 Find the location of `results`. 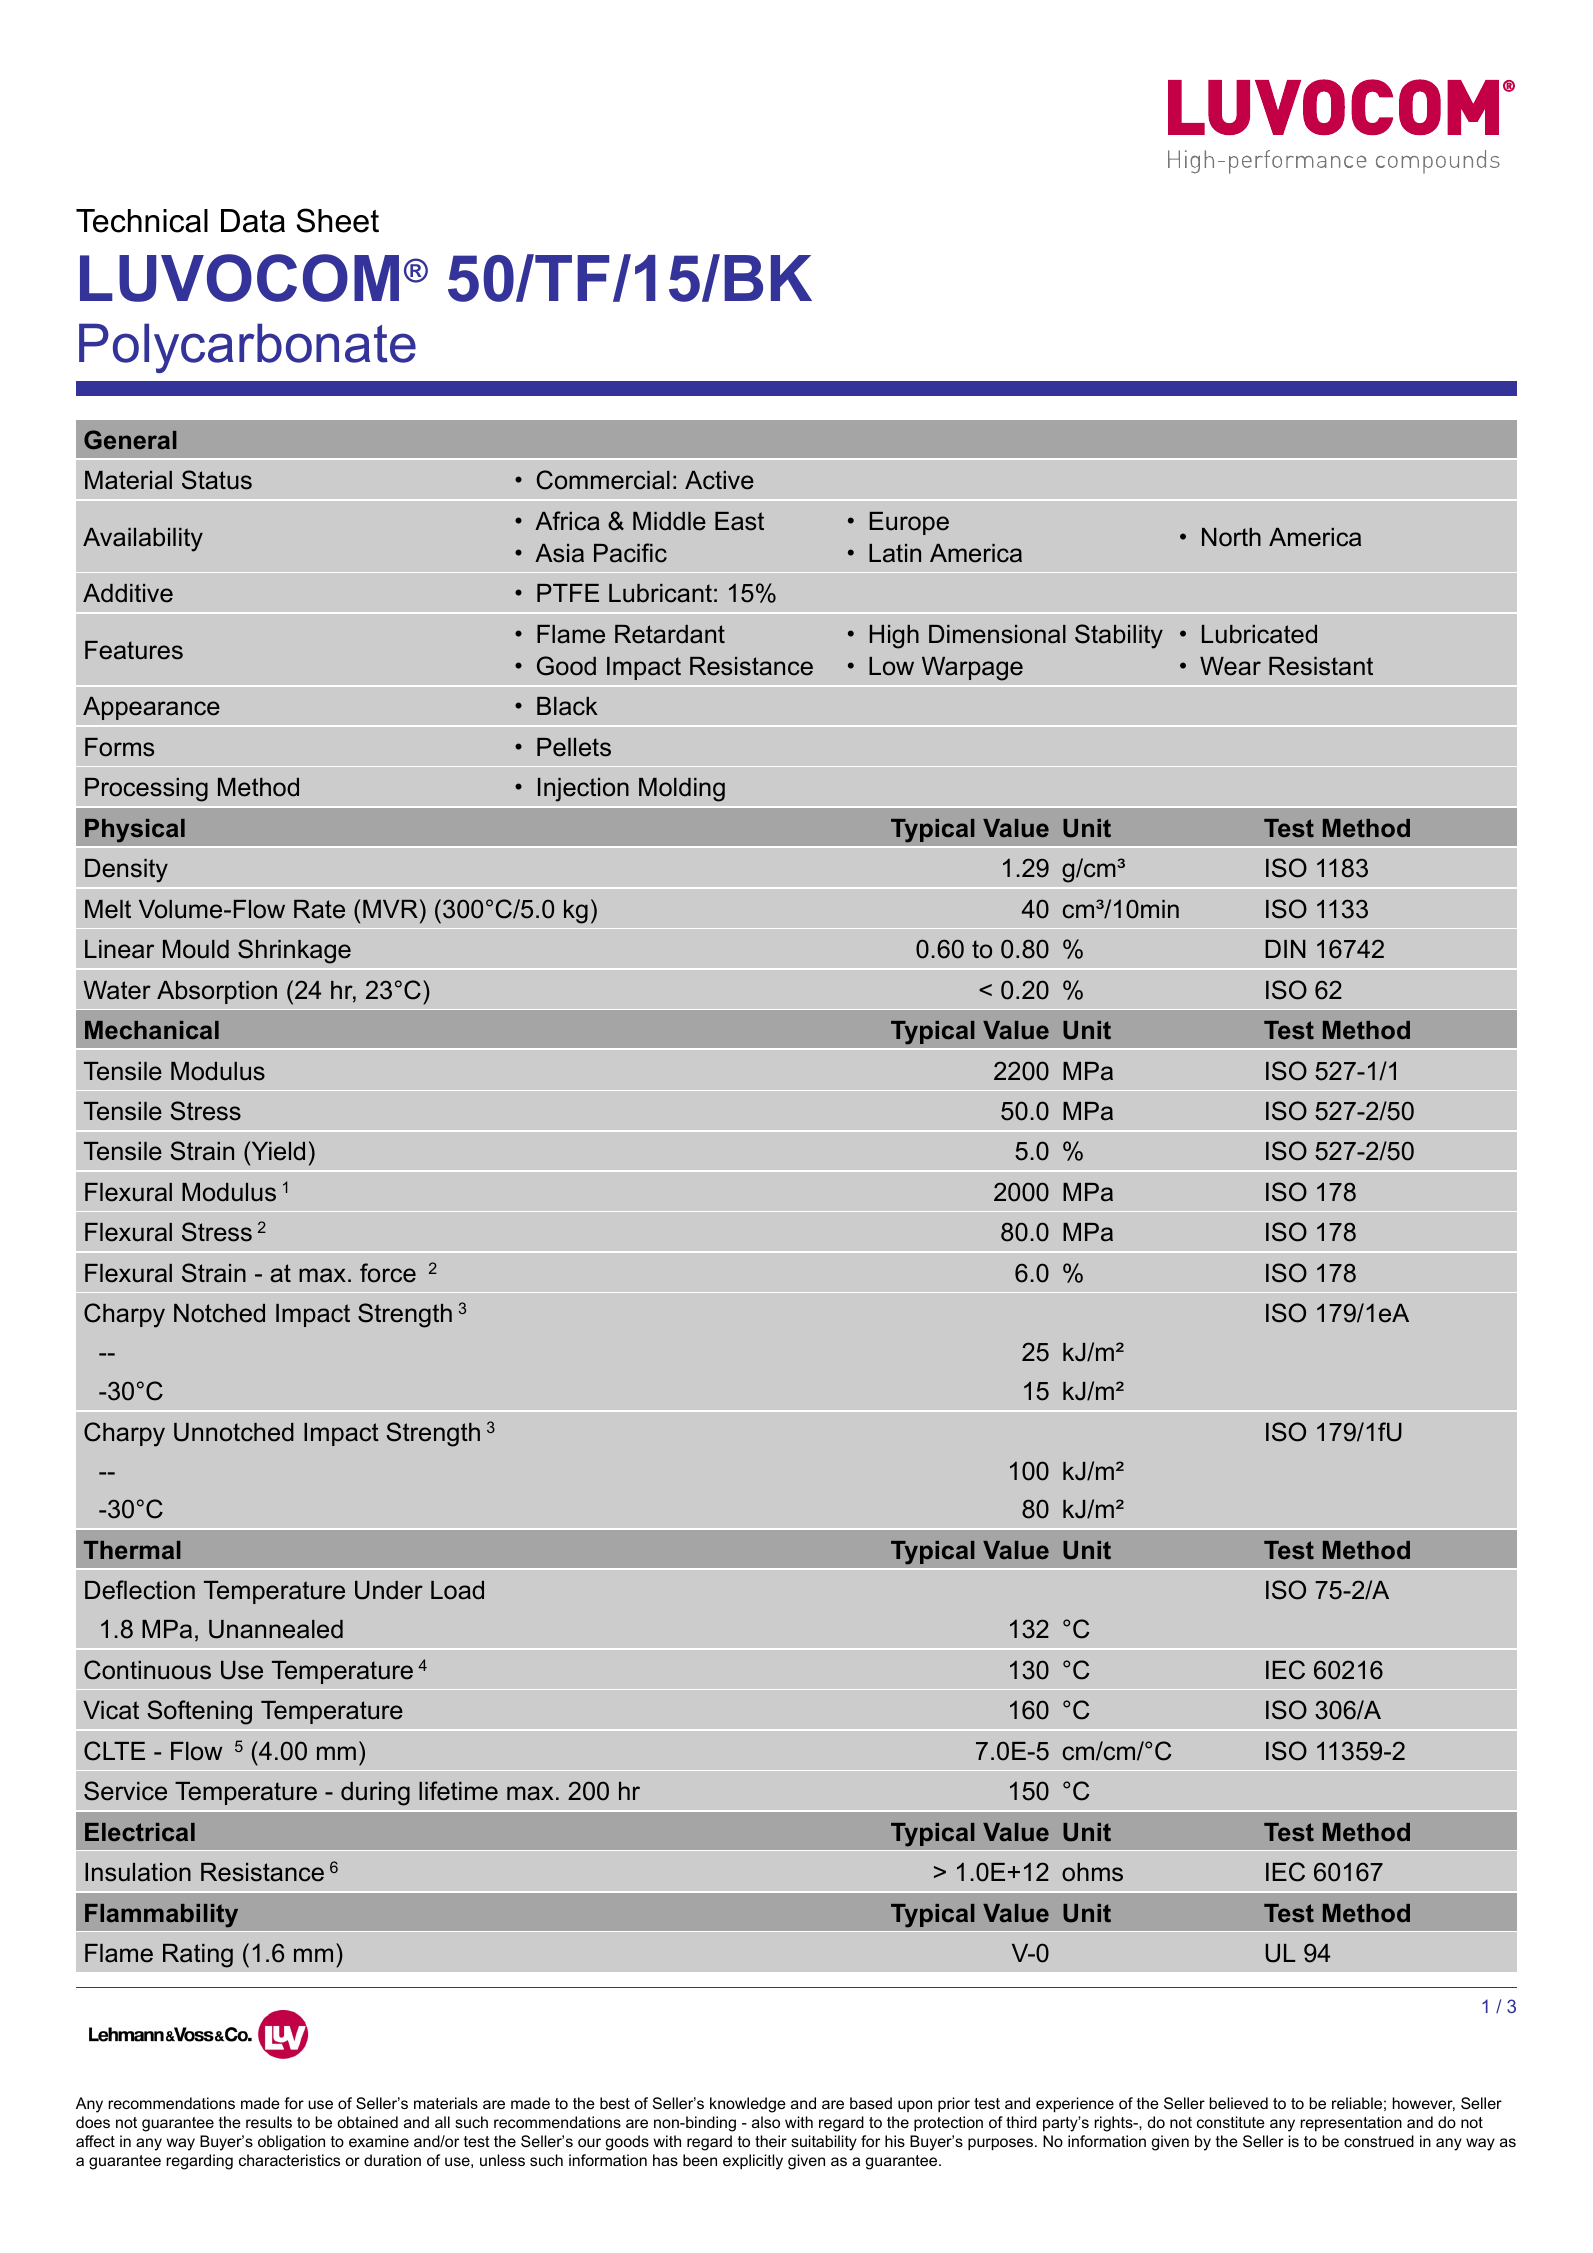

results is located at coordinates (269, 2122).
